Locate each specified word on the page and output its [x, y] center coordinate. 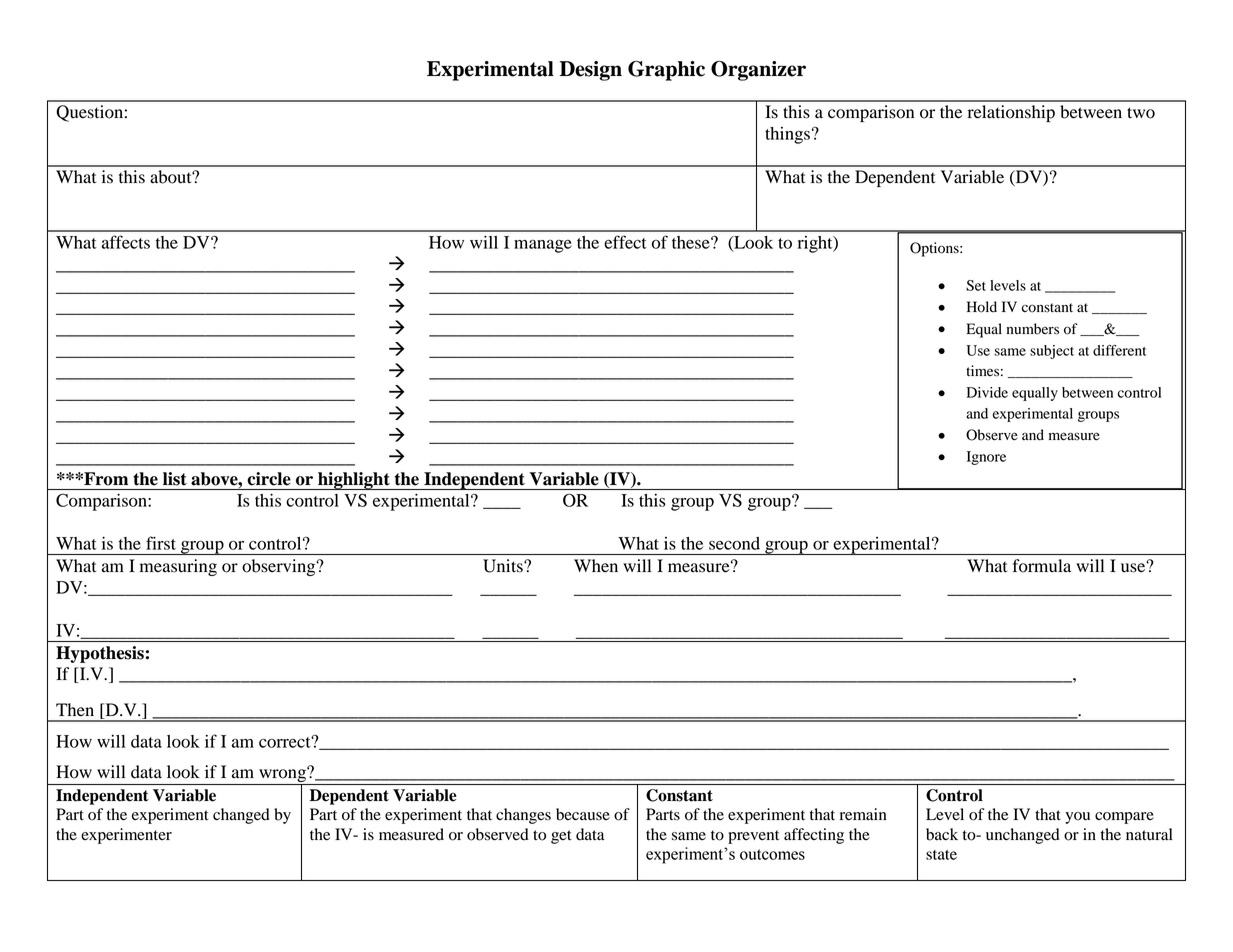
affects [126, 242]
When [596, 565]
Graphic [666, 71]
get [561, 837]
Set [976, 285]
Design [591, 71]
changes [523, 816]
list [175, 479]
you [1077, 818]
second [734, 543]
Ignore [986, 458]
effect [625, 242]
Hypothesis [100, 654]
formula [1041, 566]
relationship [1011, 113]
